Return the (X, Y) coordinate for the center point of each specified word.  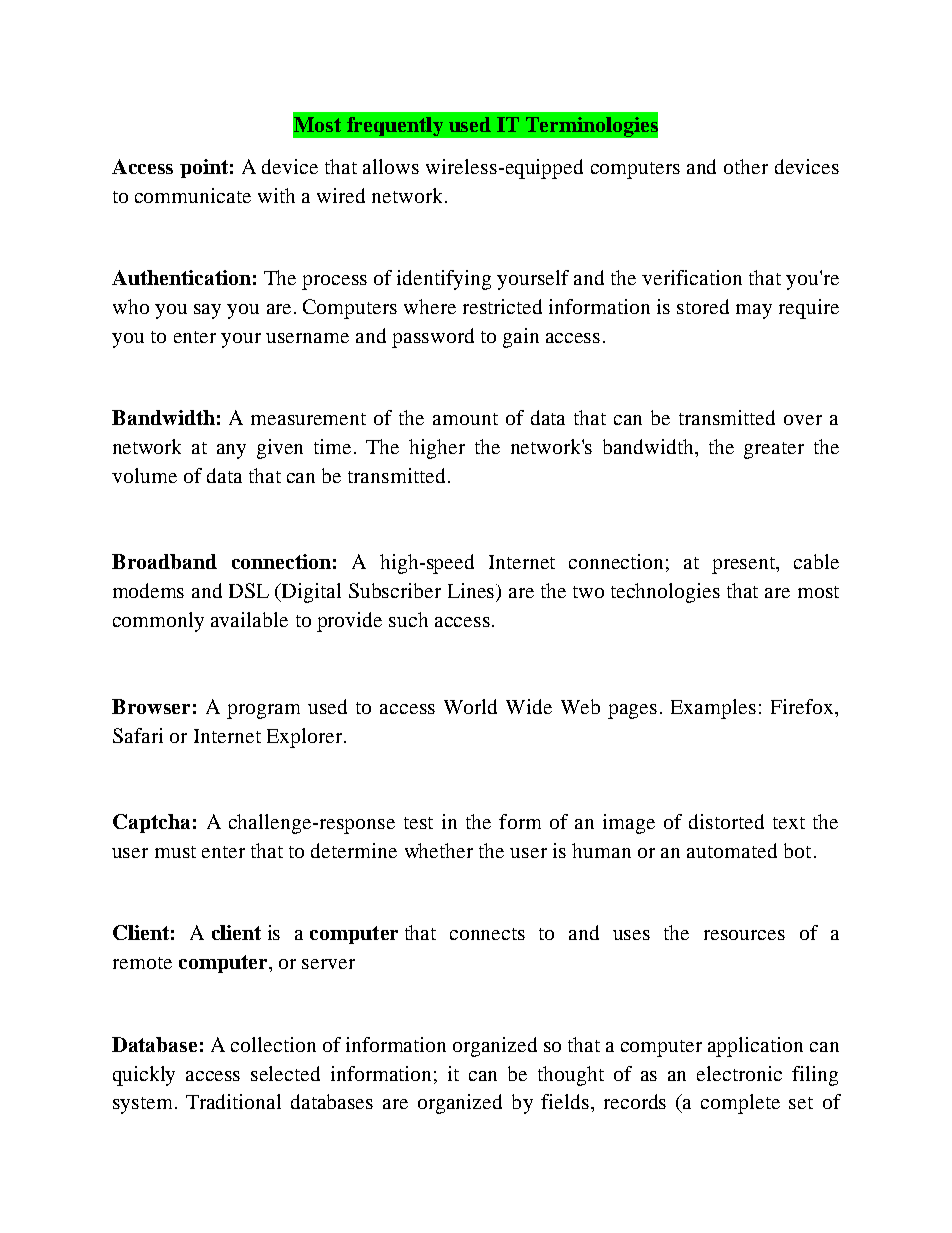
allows (391, 166)
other (746, 166)
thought (571, 1076)
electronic (739, 1073)
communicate (193, 195)
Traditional (233, 1101)
